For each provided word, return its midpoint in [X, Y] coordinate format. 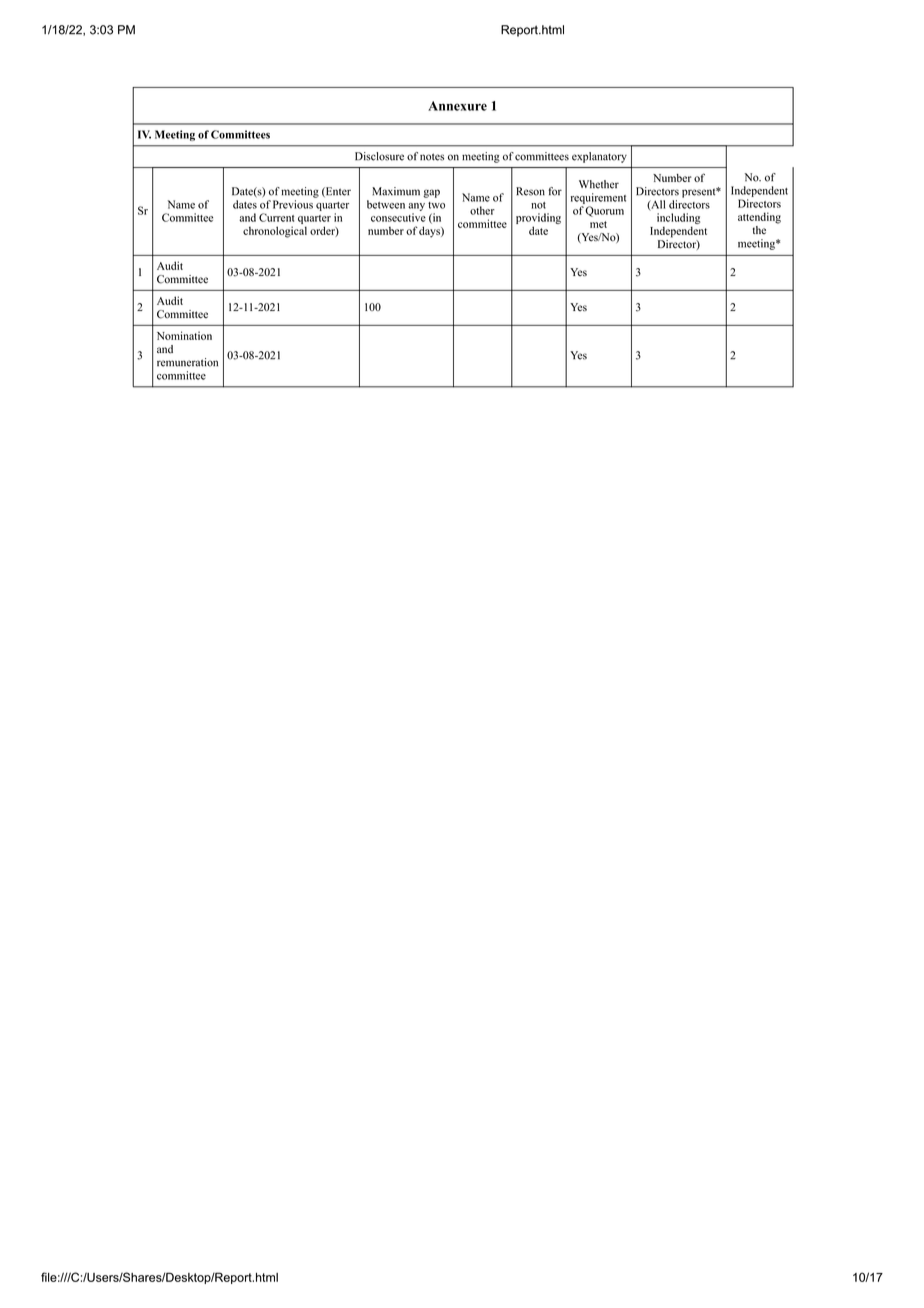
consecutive [398, 217]
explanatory [599, 157]
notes [432, 157]
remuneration [187, 362]
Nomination [184, 335]
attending [759, 218]
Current [276, 217]
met [598, 224]
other [482, 210]
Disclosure [379, 156]
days [430, 232]
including [678, 220]
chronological [275, 232]
